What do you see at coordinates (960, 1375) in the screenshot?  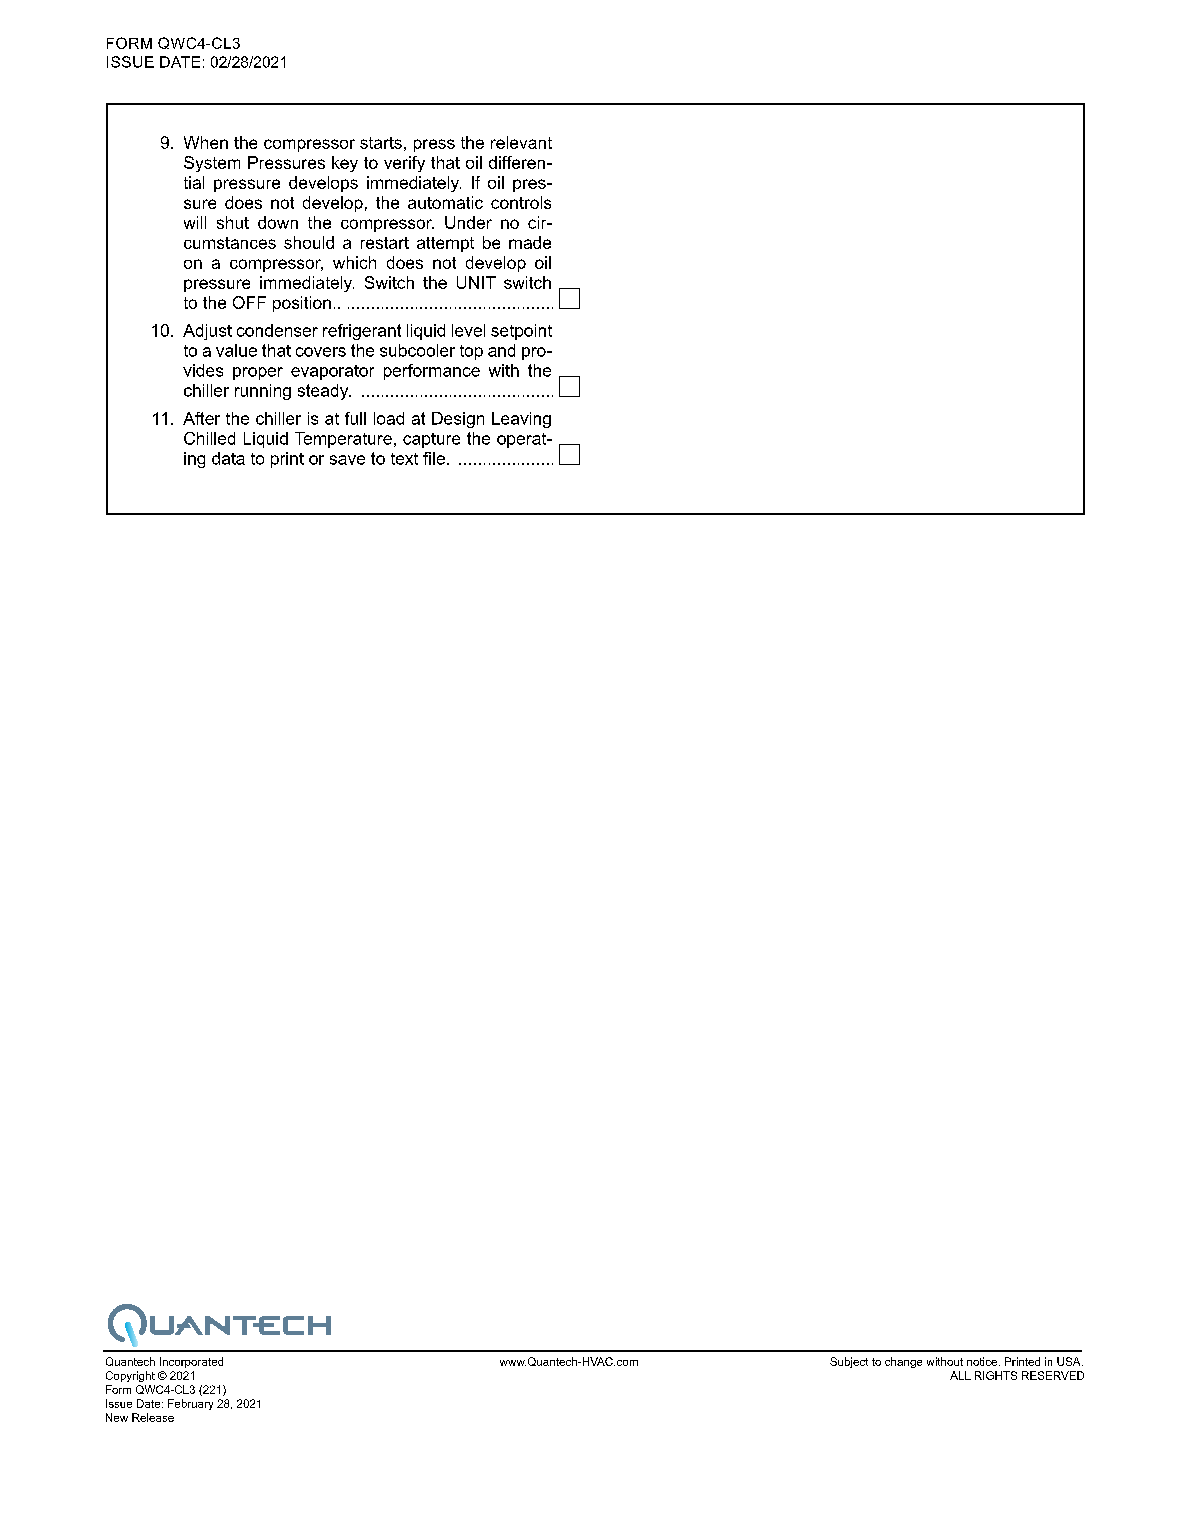 I see `ALL` at bounding box center [960, 1375].
